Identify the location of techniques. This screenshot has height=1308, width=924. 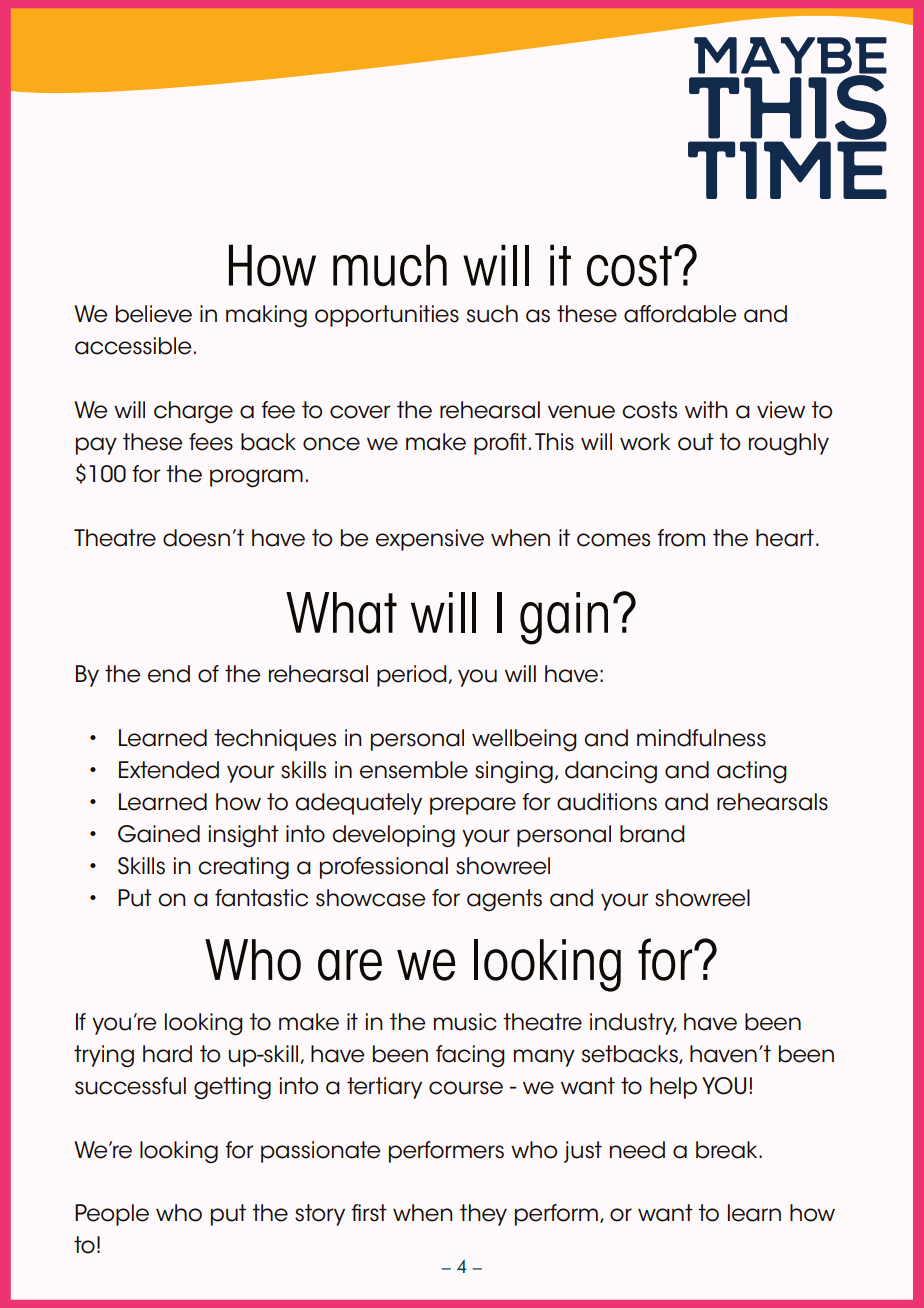
(275, 740).
